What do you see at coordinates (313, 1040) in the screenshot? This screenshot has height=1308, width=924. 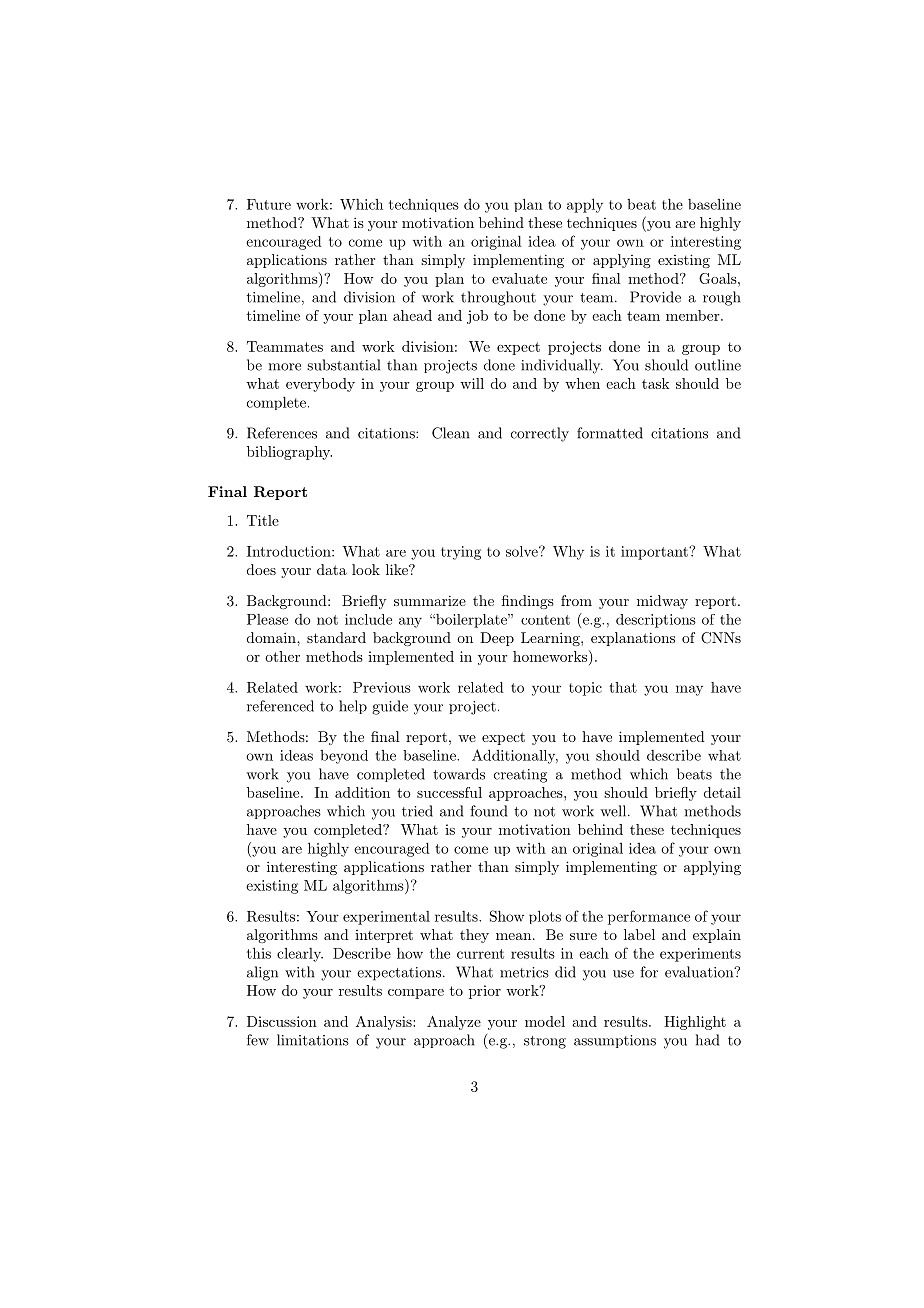 I see `limitations` at bounding box center [313, 1040].
